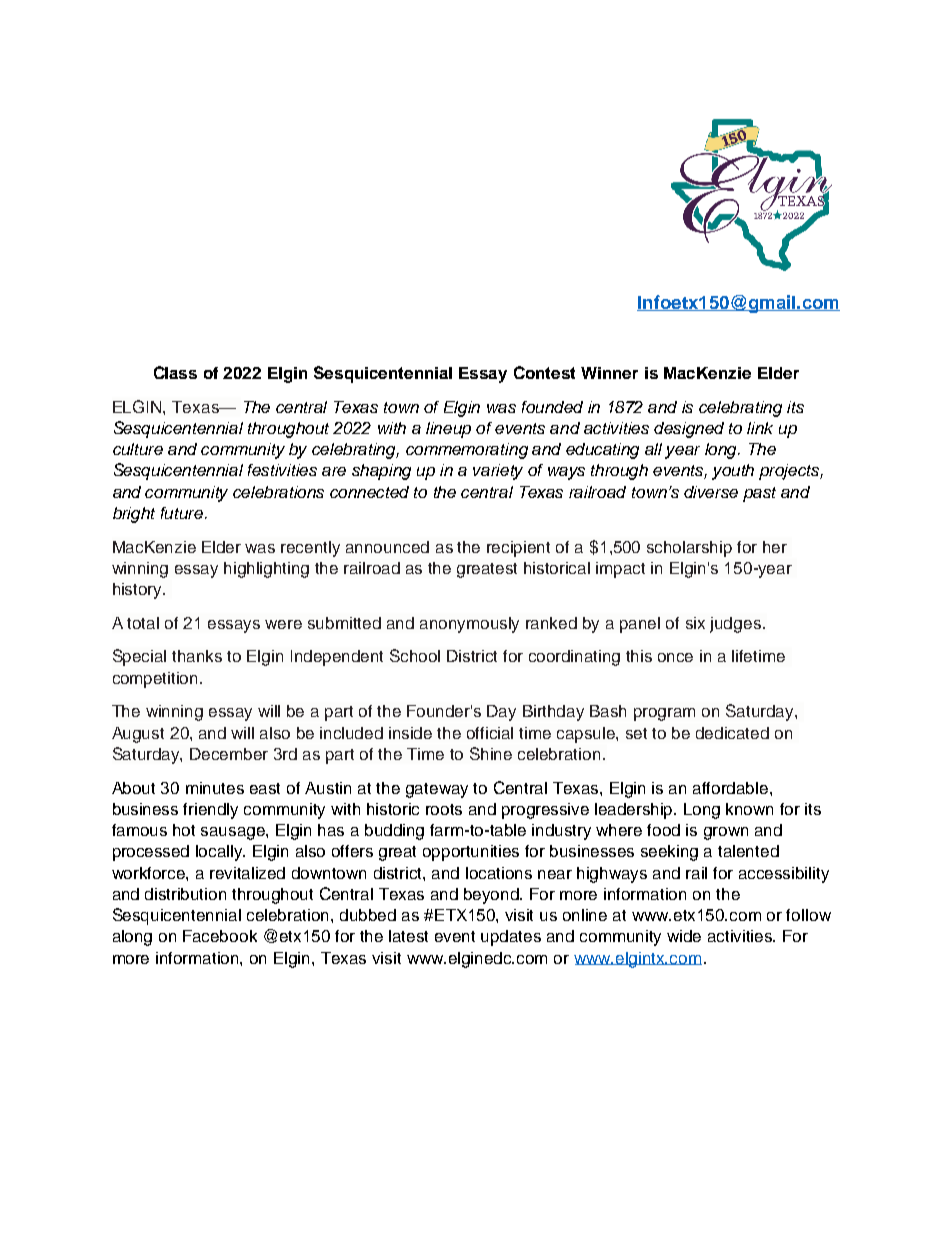 The image size is (952, 1233). Describe the element at coordinates (175, 372) in the image. I see `Class` at that location.
